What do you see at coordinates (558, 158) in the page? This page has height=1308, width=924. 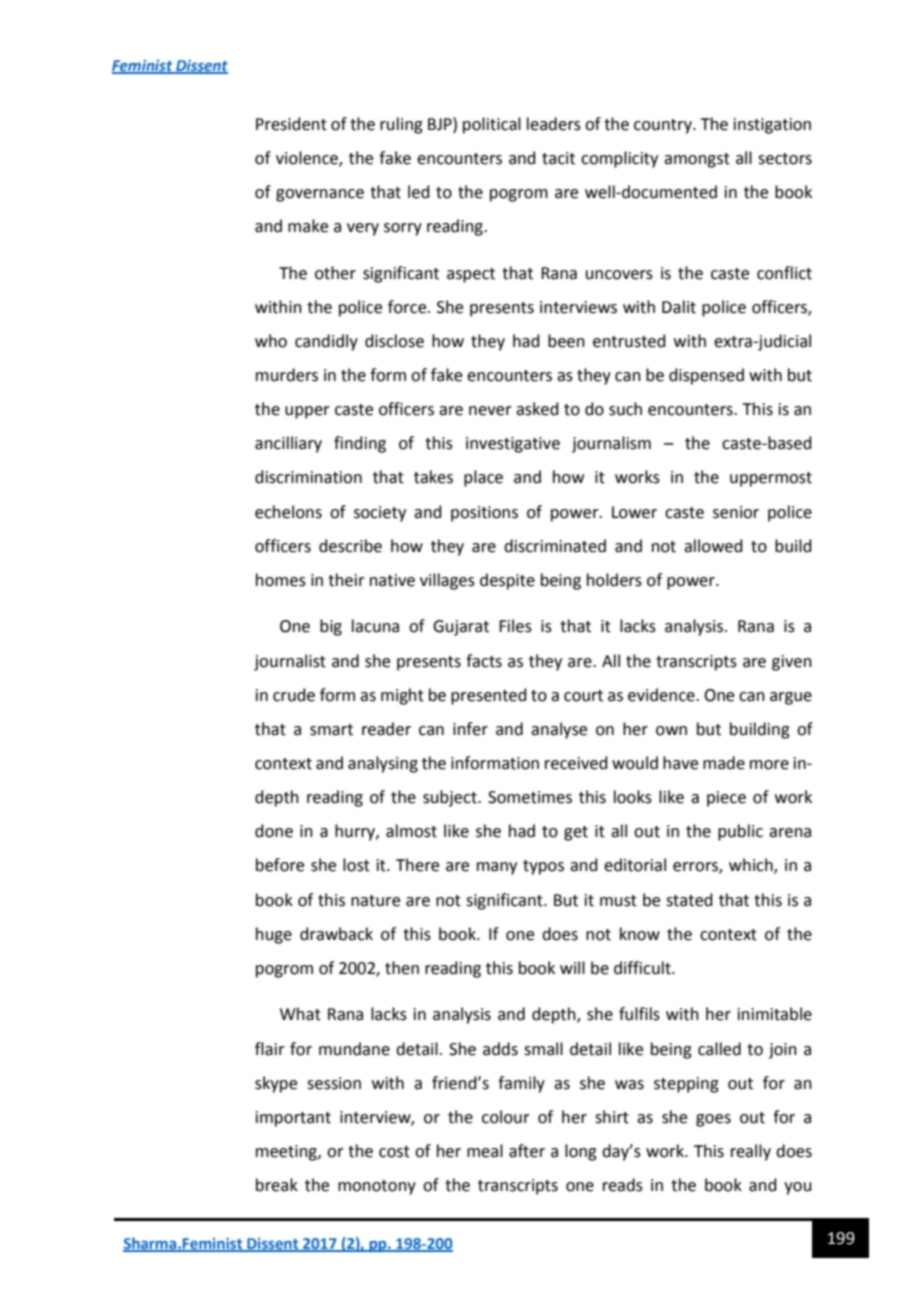 I see `tacit` at bounding box center [558, 158].
